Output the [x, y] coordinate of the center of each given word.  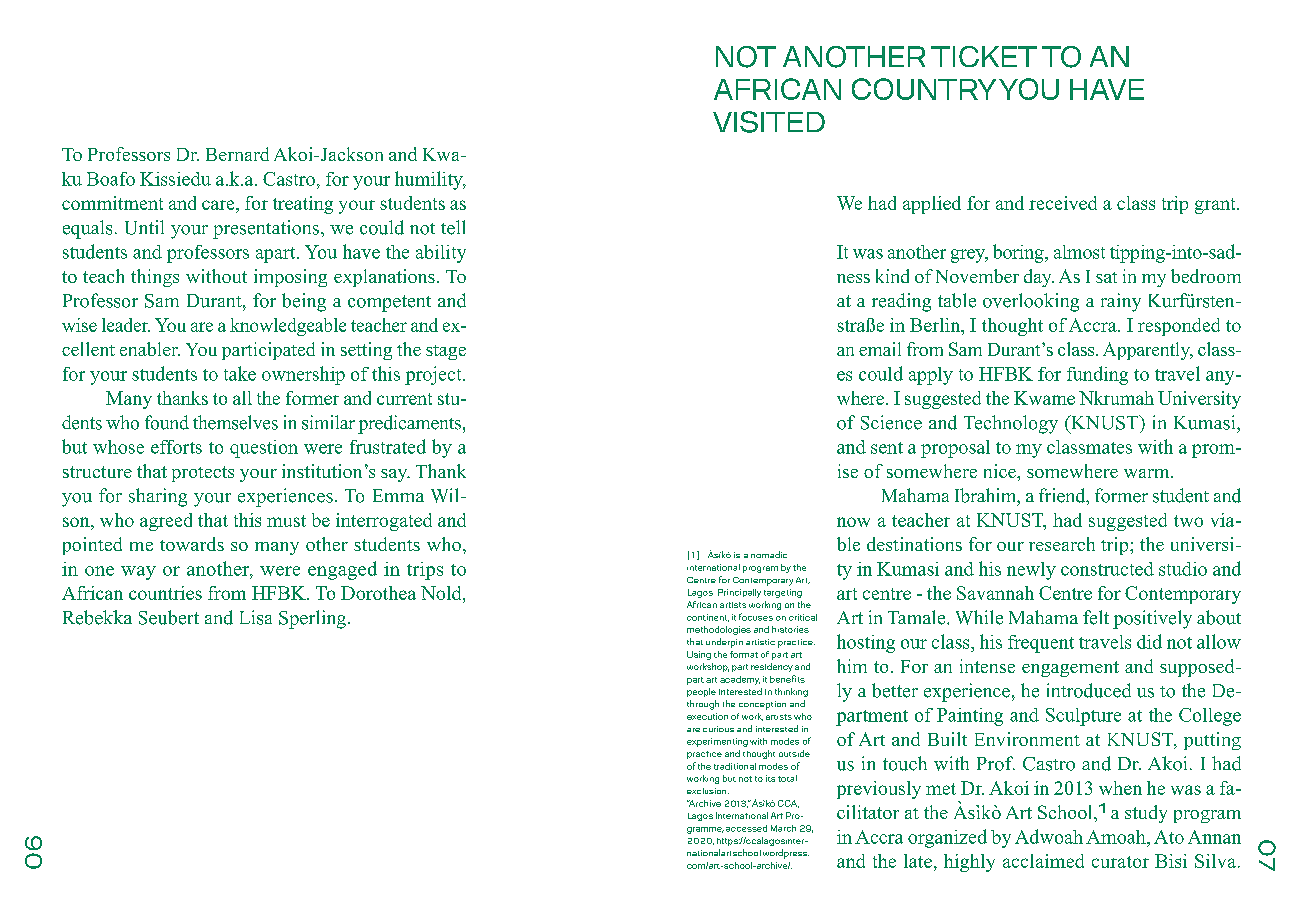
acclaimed [1043, 861]
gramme [705, 830]
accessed [746, 828]
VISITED [769, 122]
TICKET [984, 56]
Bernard [237, 154]
